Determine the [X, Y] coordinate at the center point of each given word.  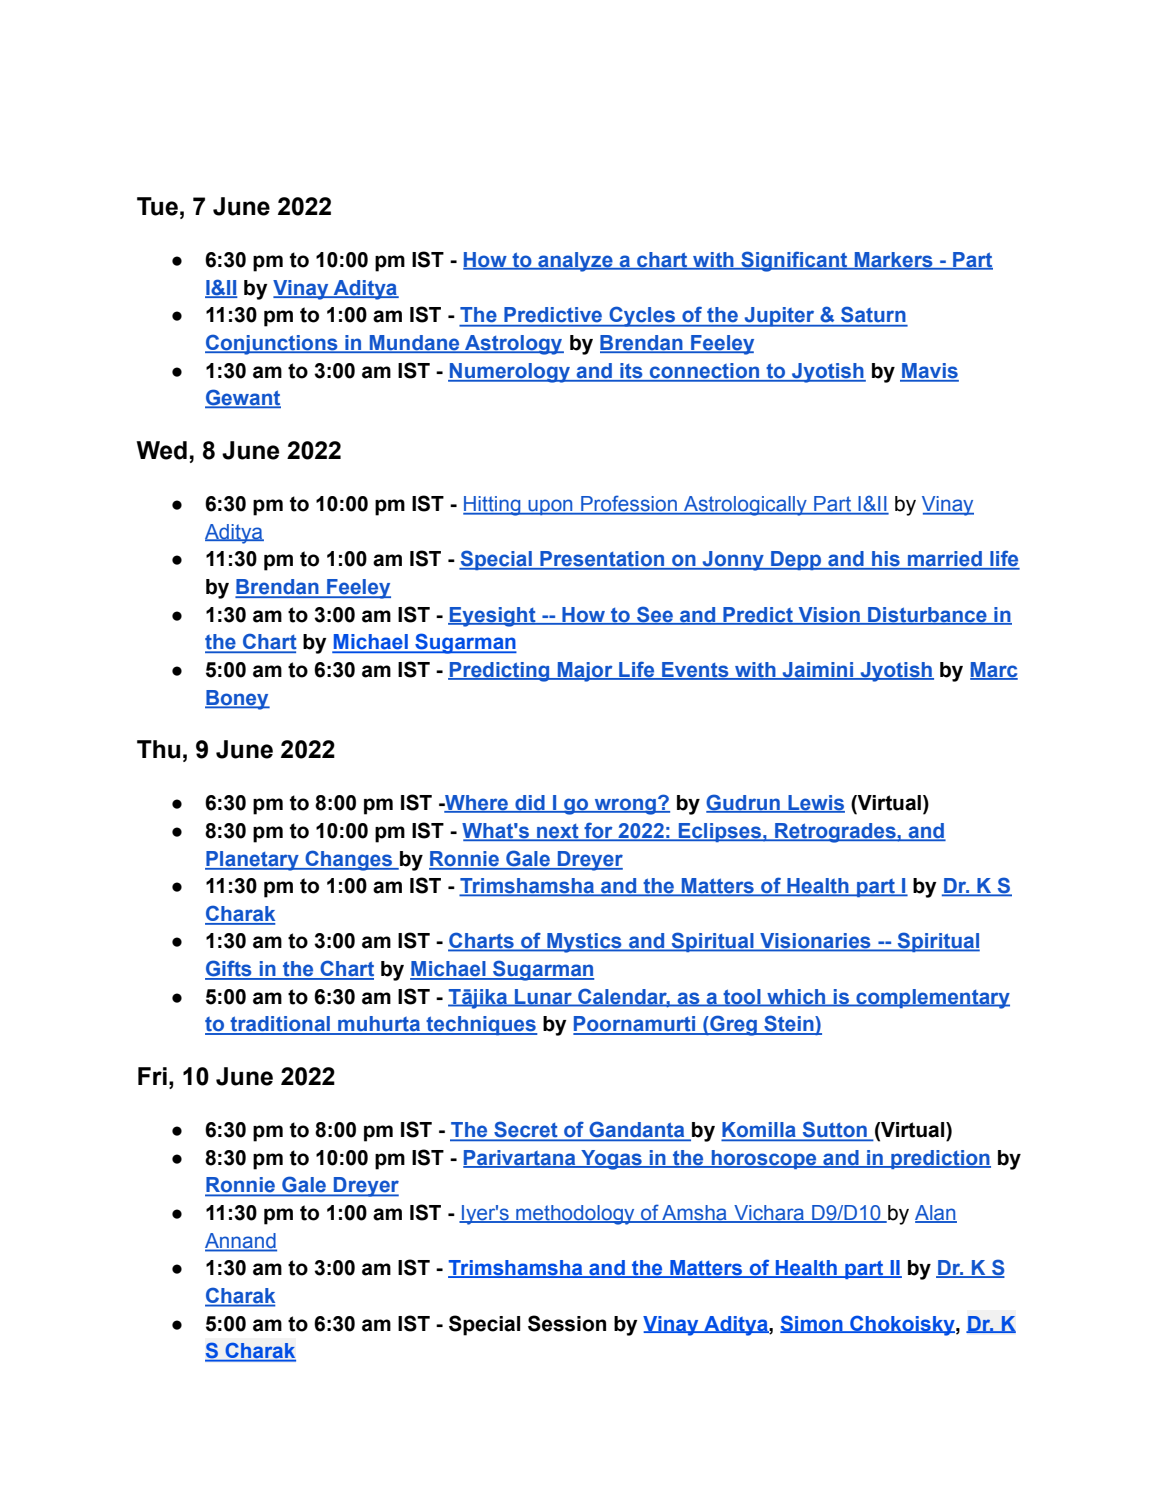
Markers [893, 261]
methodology [575, 1215]
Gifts [229, 969]
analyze [575, 262]
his [886, 560]
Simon [812, 1324]
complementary [932, 999]
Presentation [602, 560]
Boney [237, 700]
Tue [157, 206]
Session [567, 1323]
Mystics [584, 943]
